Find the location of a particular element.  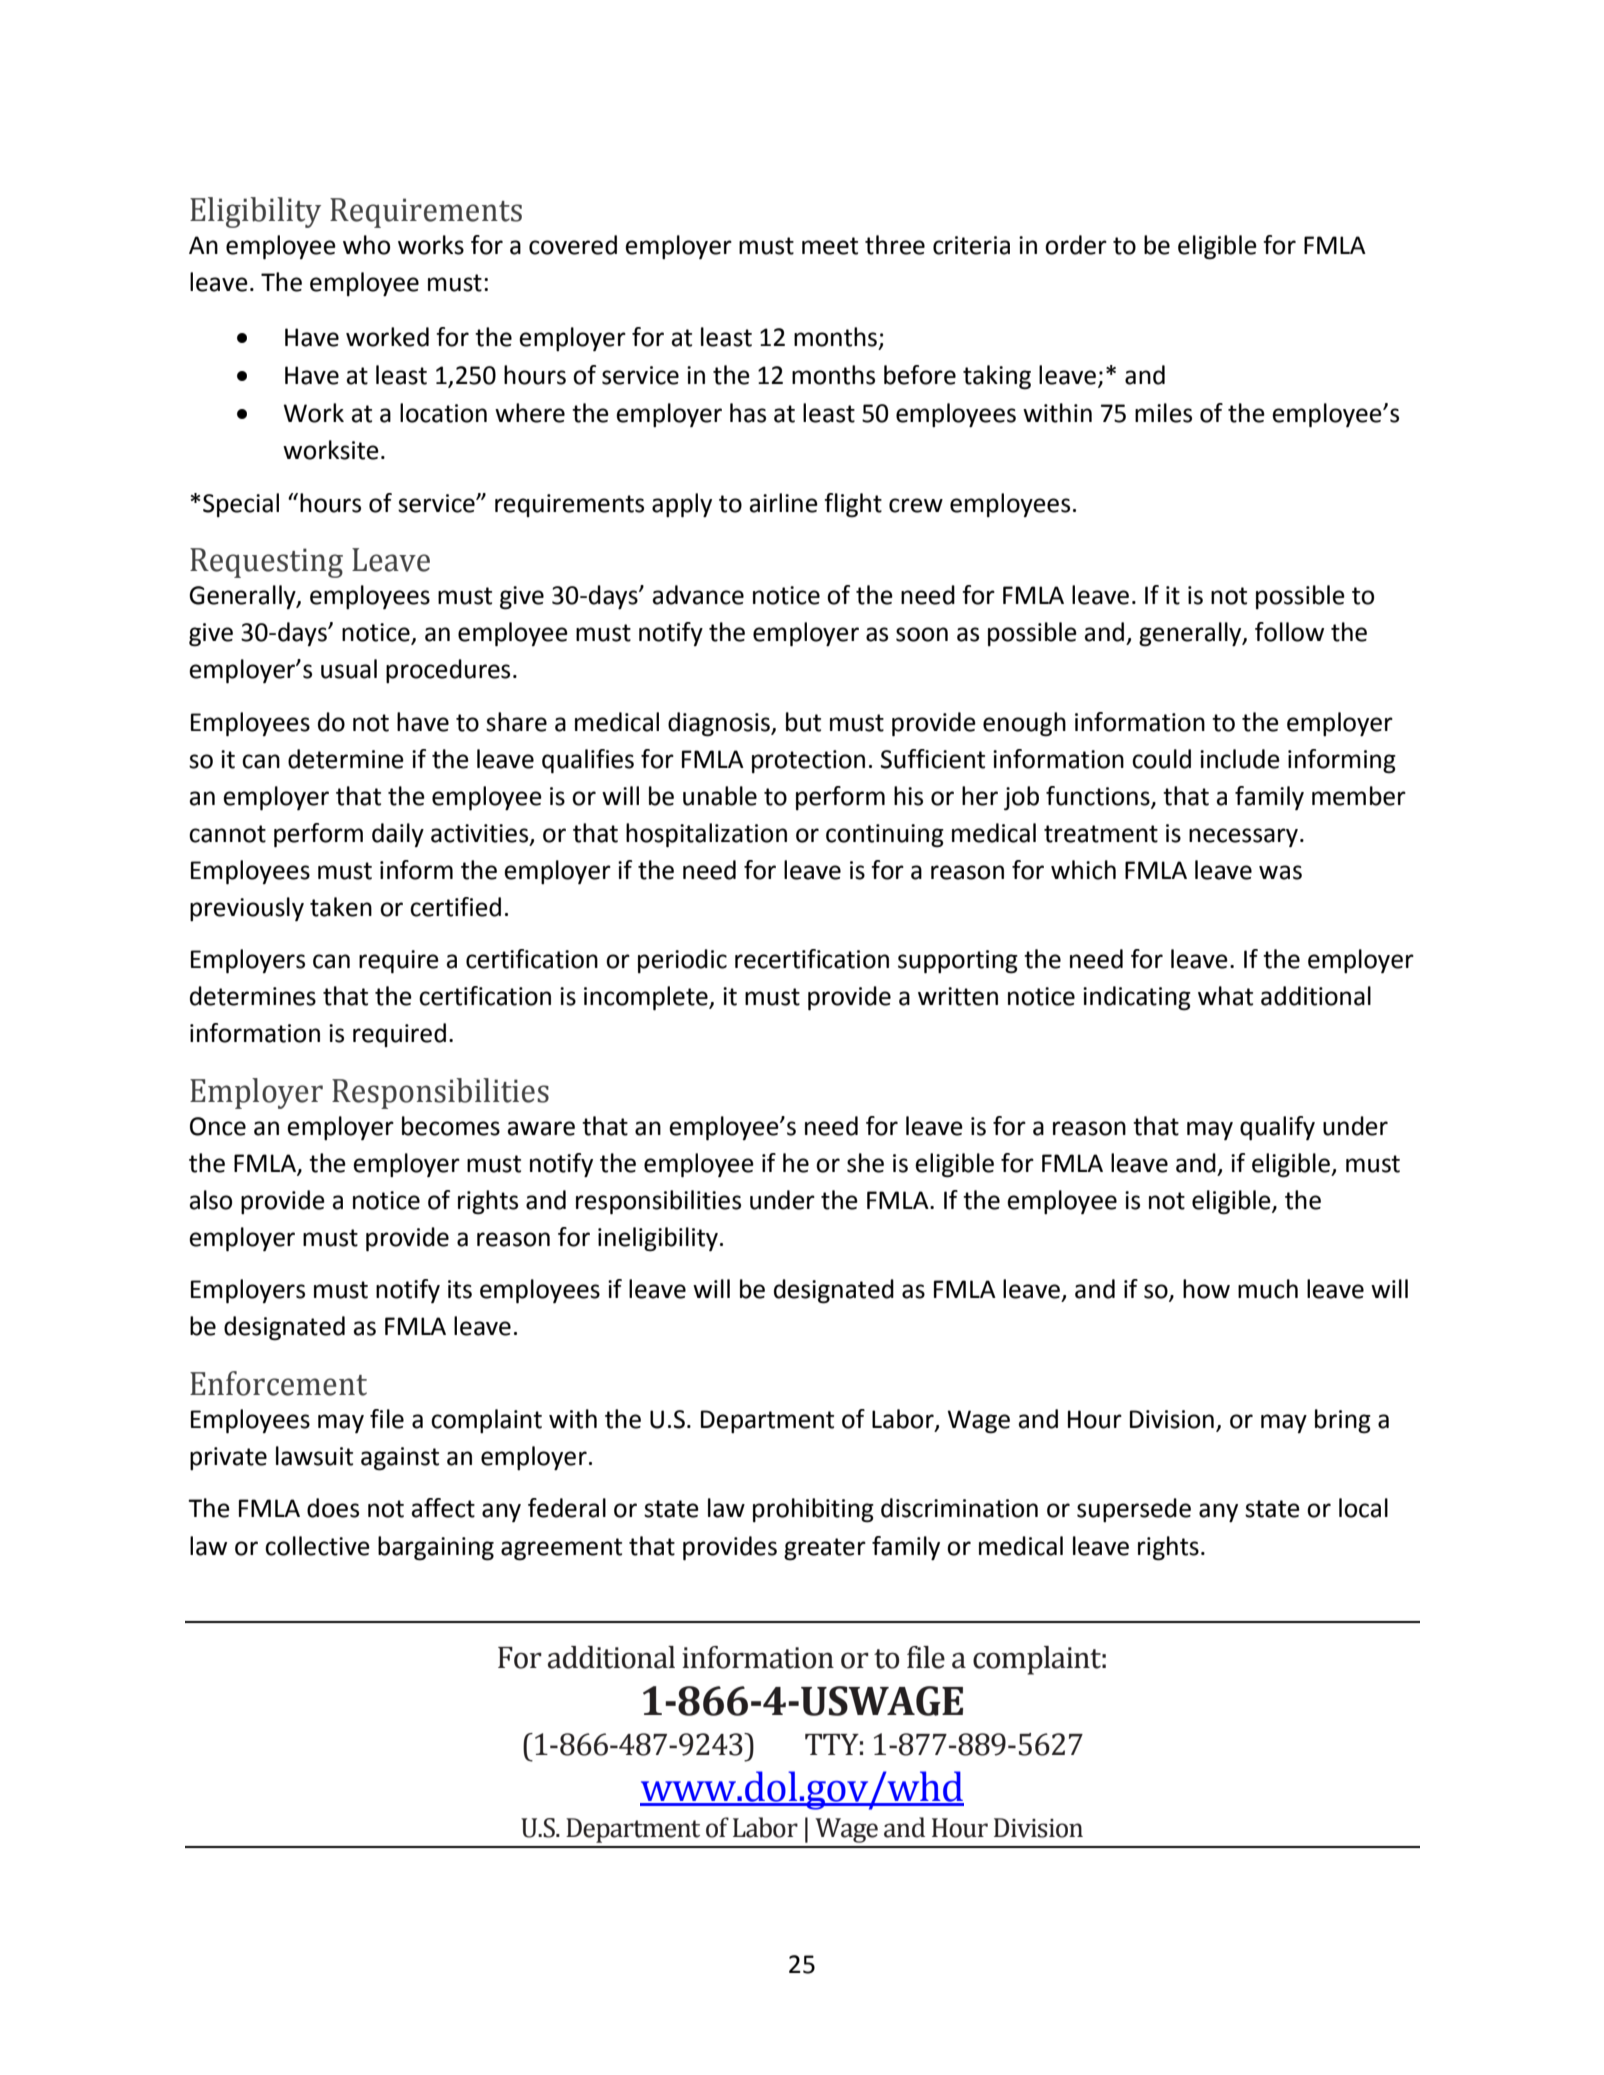

incomplete is located at coordinates (647, 998).
